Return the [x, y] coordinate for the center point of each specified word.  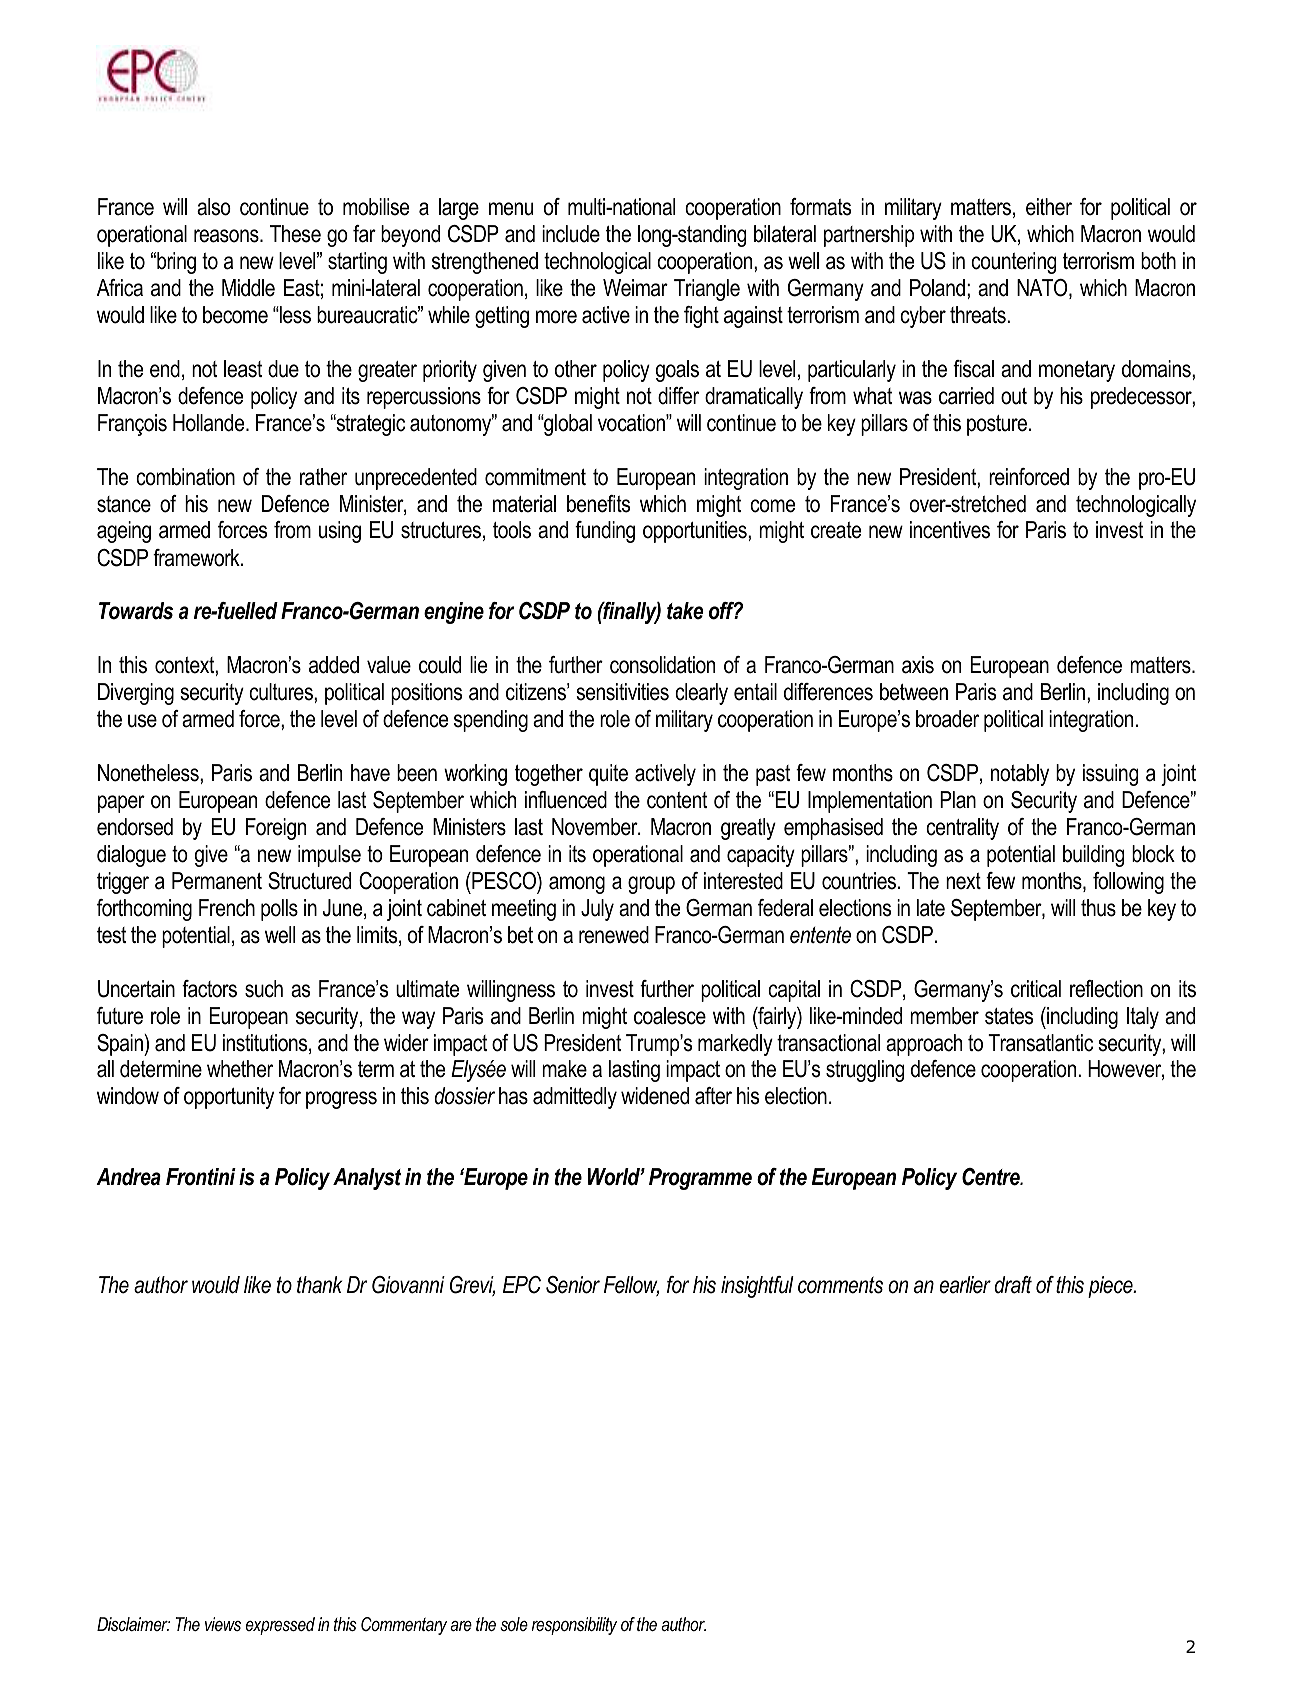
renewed [614, 935]
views [223, 1624]
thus [1098, 908]
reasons [227, 236]
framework [197, 558]
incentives [950, 530]
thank [319, 1285]
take [685, 611]
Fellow [631, 1286]
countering [1013, 263]
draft [1013, 1285]
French [227, 908]
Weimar [635, 288]
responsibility [574, 1626]
